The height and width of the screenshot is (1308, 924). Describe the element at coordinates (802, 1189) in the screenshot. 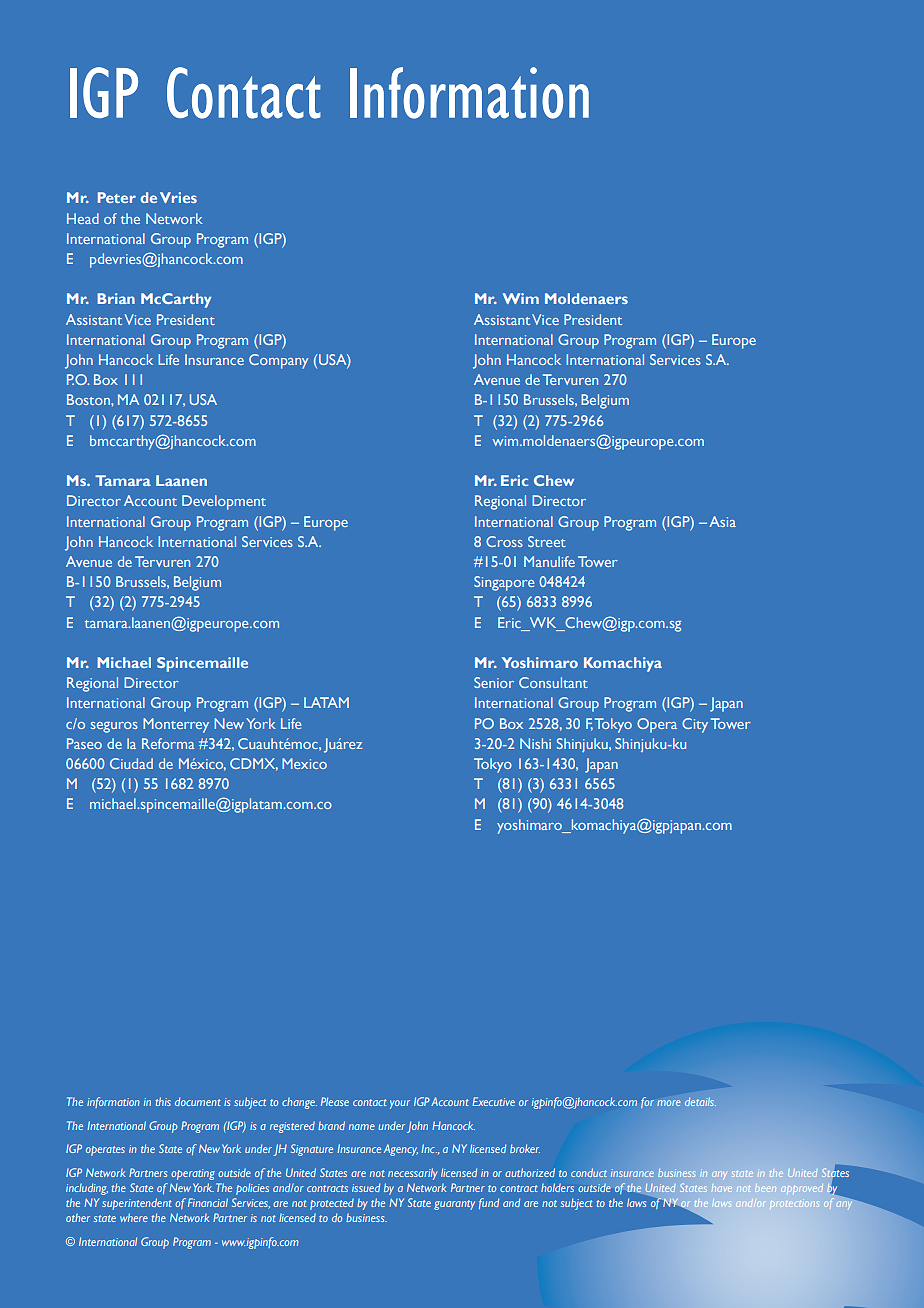

I see `approved` at that location.
